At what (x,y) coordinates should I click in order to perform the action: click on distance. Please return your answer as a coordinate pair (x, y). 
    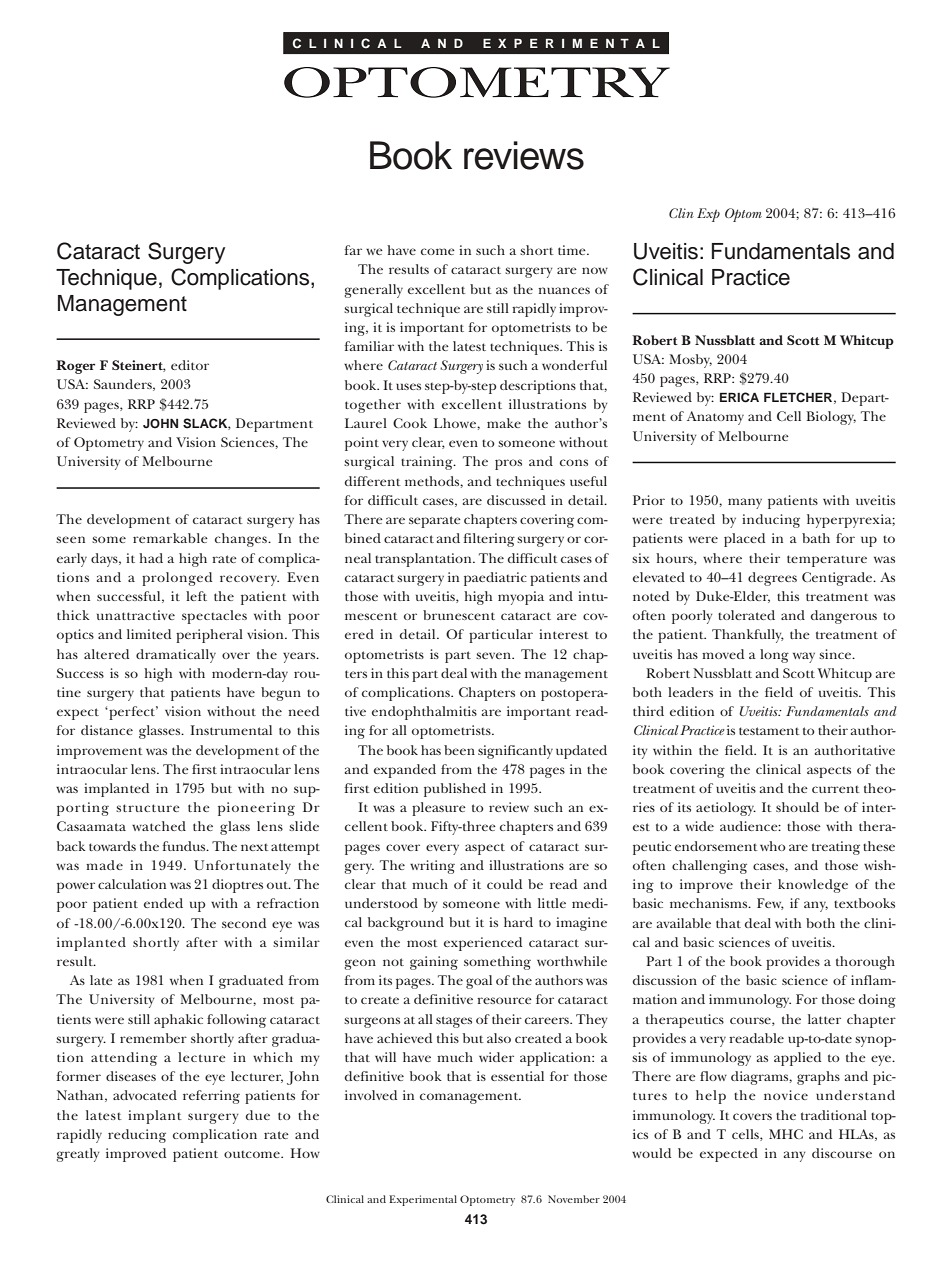
    Looking at the image, I should click on (107, 730).
